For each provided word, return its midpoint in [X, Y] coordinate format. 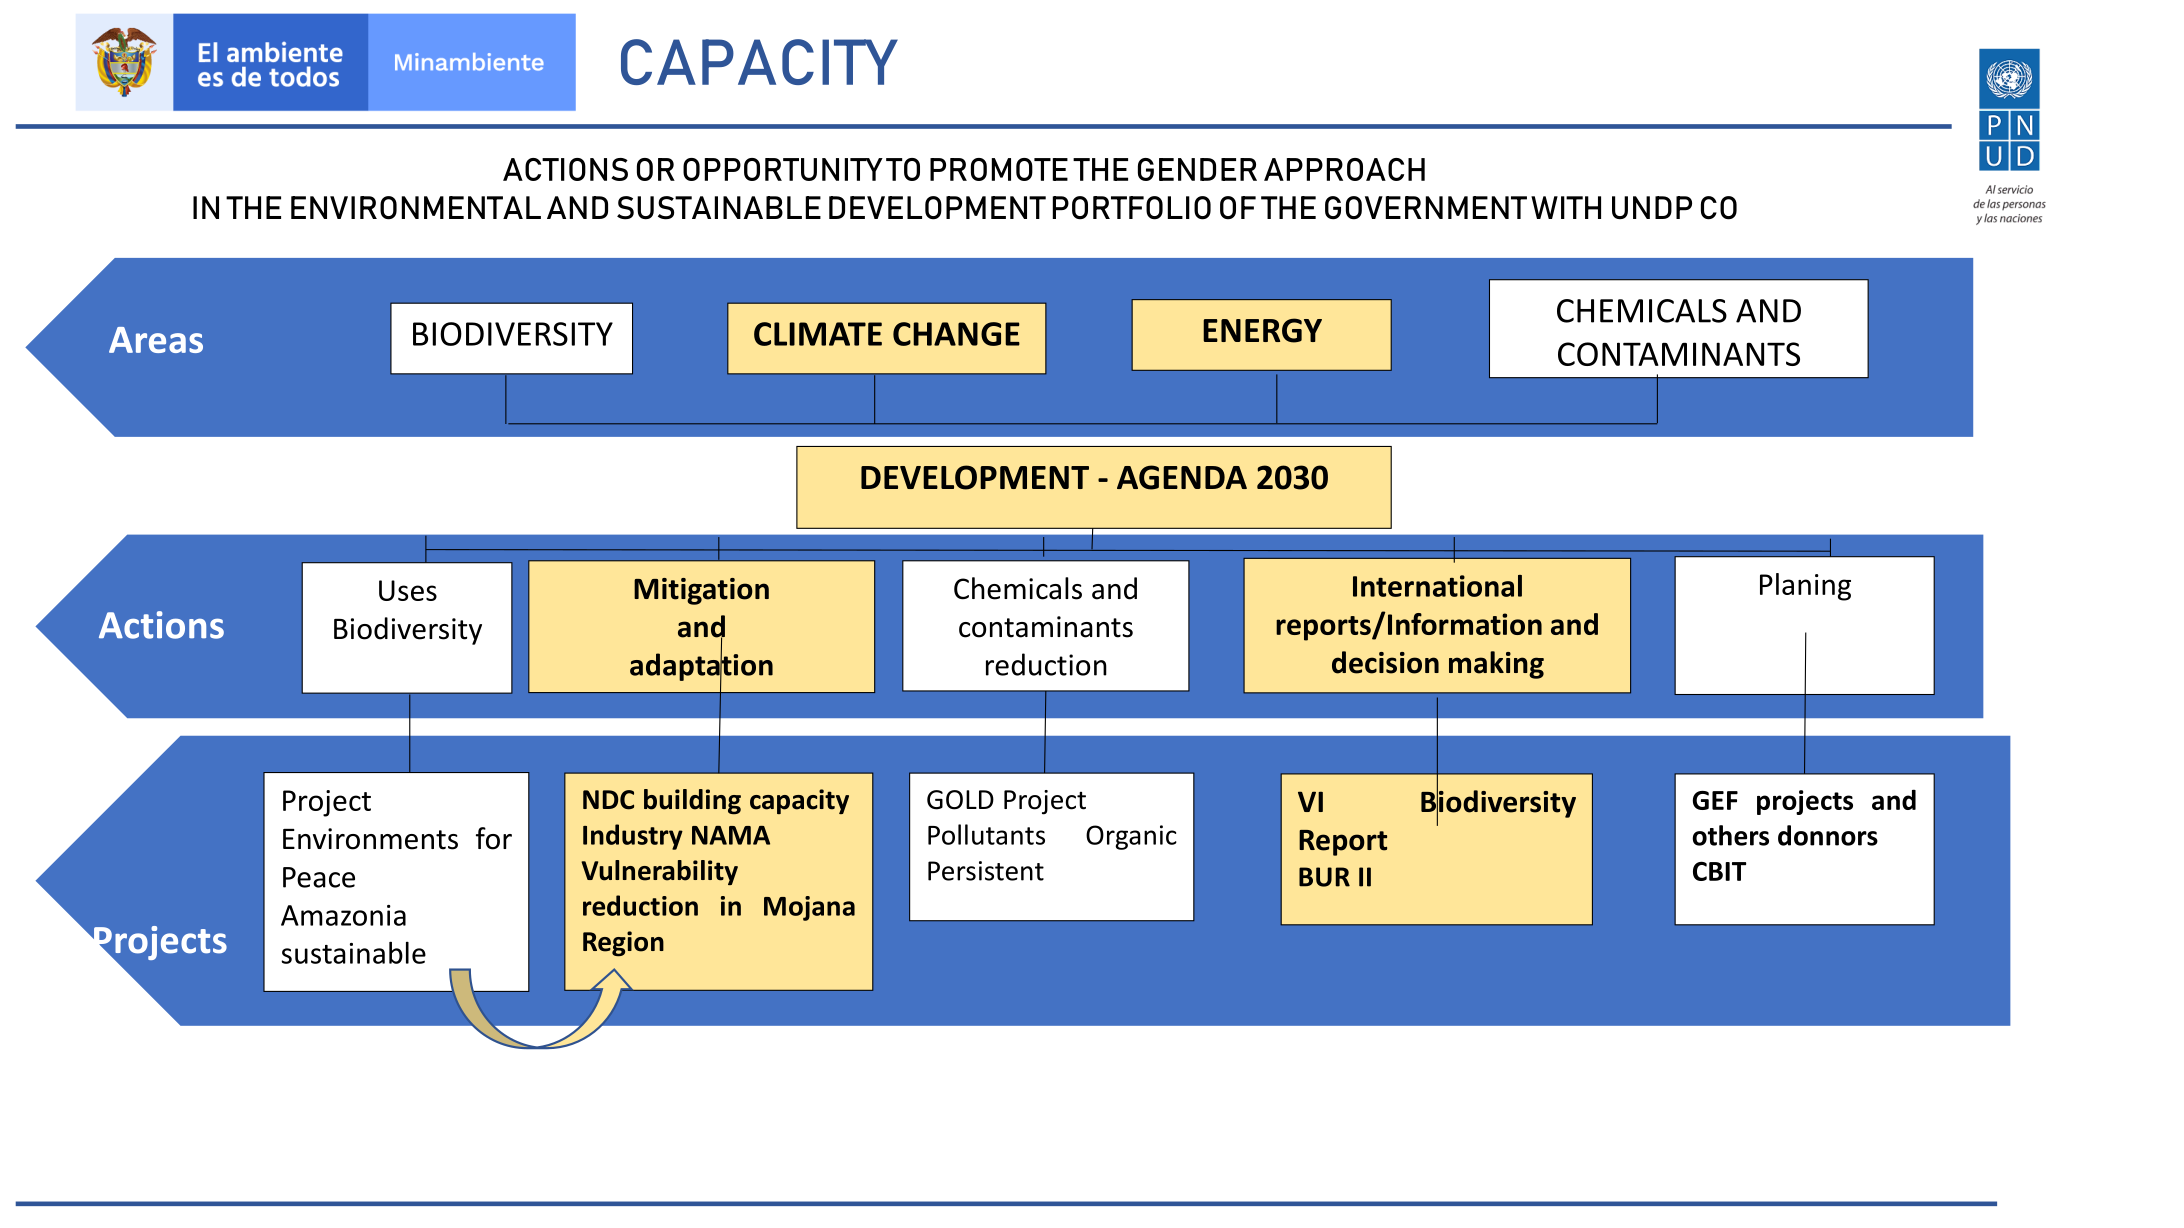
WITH [1566, 207]
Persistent [986, 871]
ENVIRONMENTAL [416, 208]
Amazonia [343, 915]
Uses [408, 590]
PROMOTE [999, 169]
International [1437, 586]
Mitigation [701, 591]
